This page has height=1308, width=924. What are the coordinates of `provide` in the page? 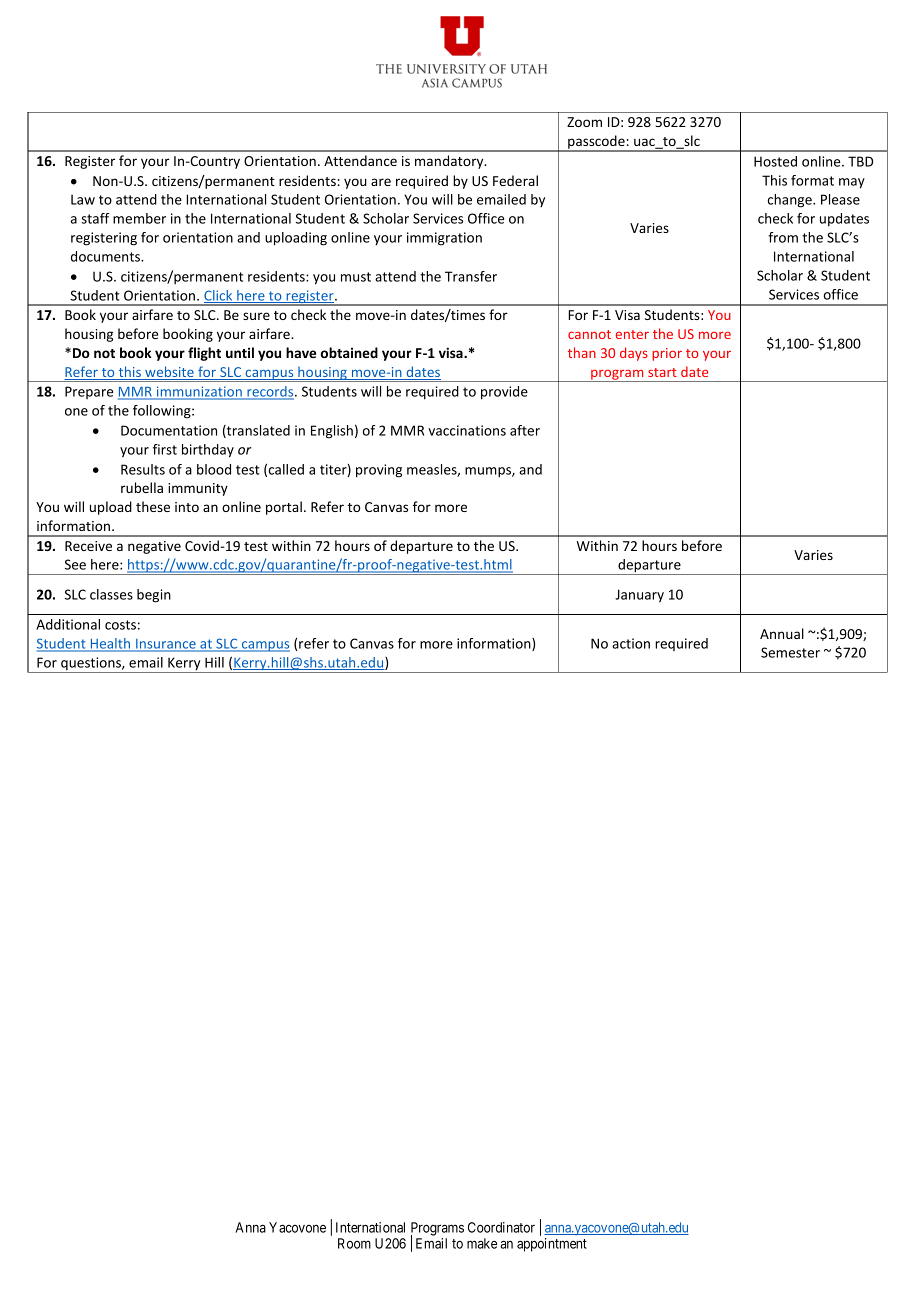 It's located at (504, 393).
